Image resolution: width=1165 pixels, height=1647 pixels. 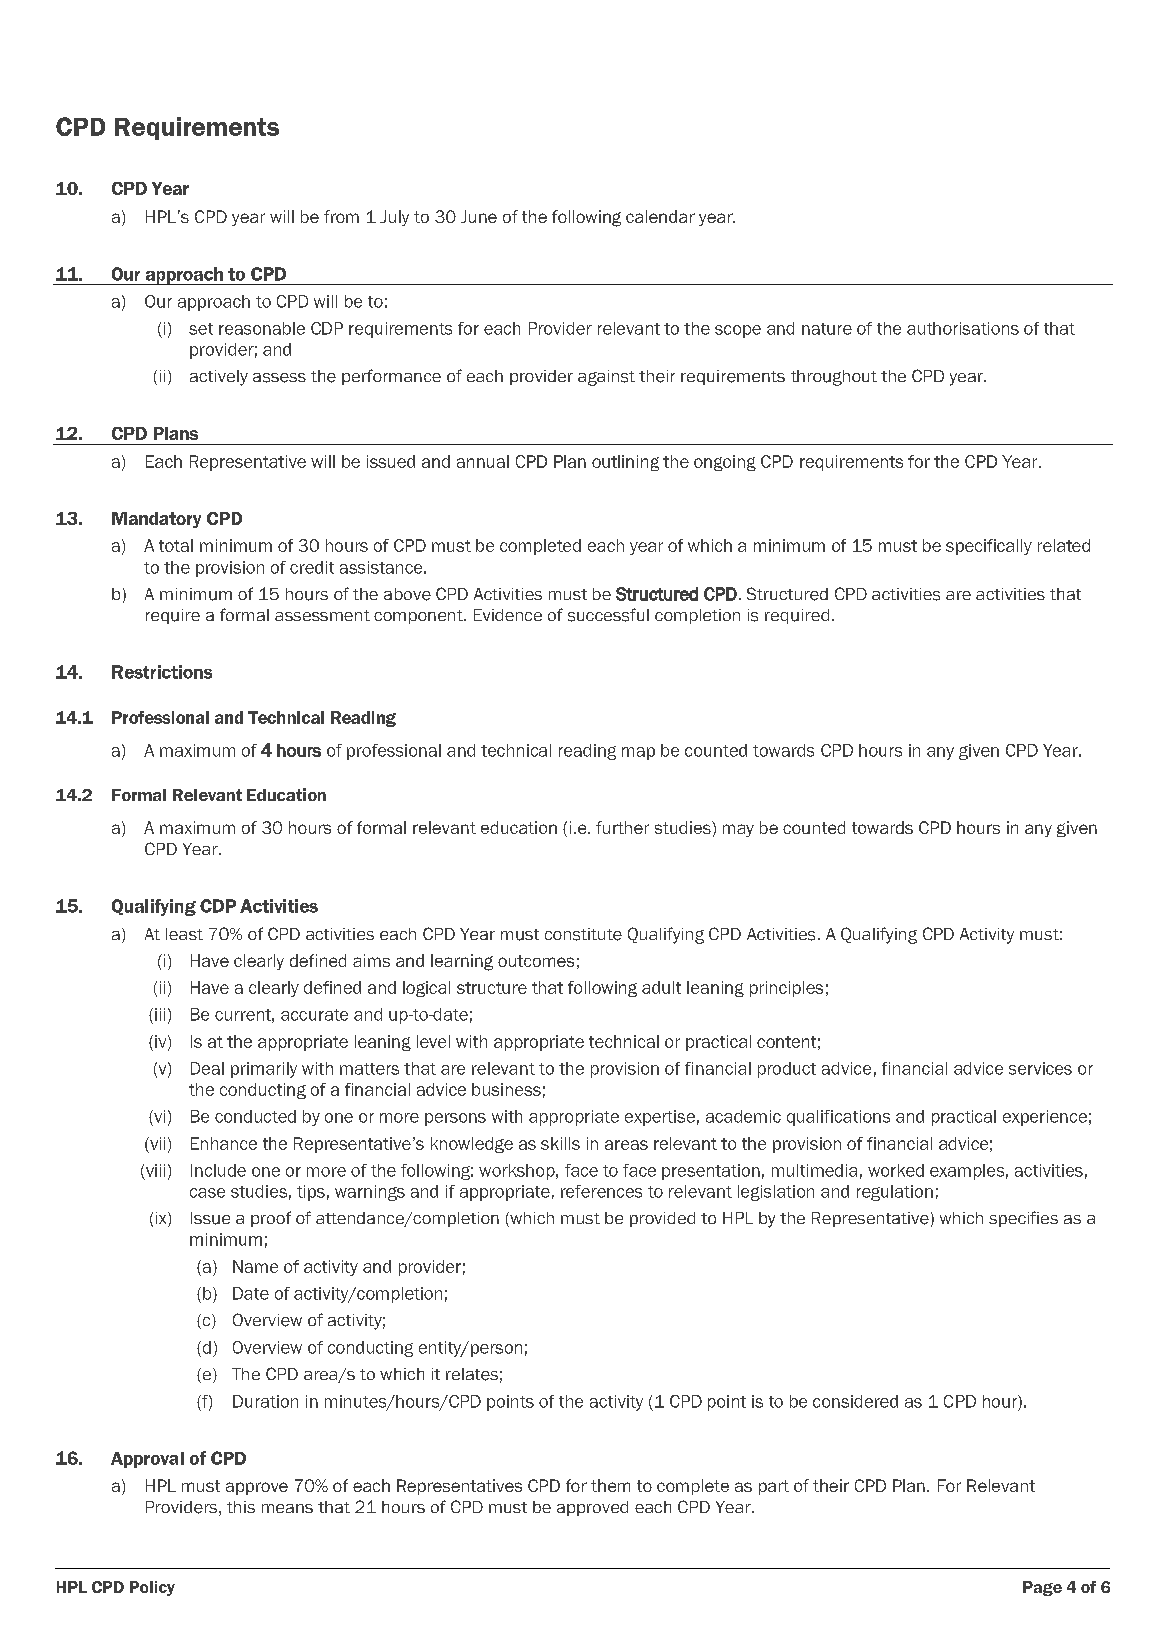 I want to click on skills, so click(x=560, y=1143).
